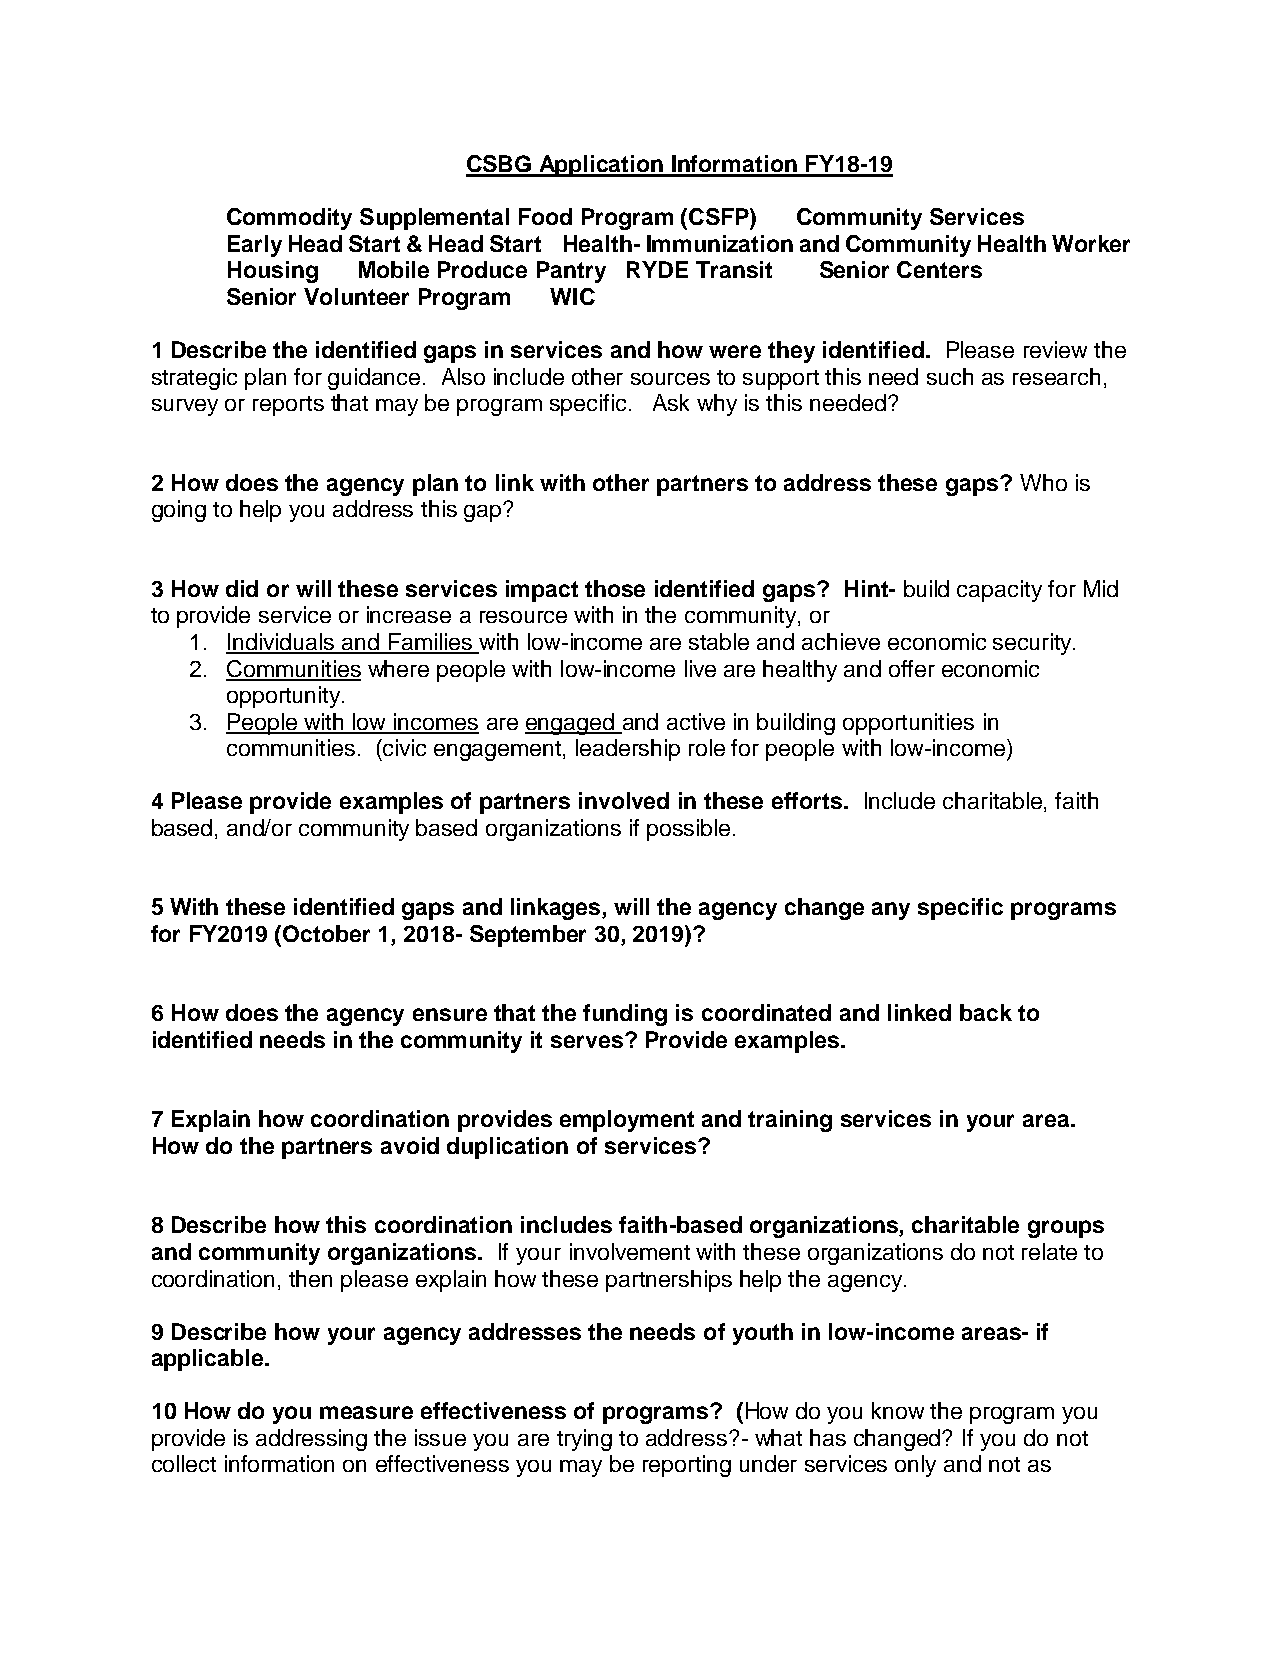  What do you see at coordinates (289, 219) in the screenshot?
I see `Commodity` at bounding box center [289, 219].
